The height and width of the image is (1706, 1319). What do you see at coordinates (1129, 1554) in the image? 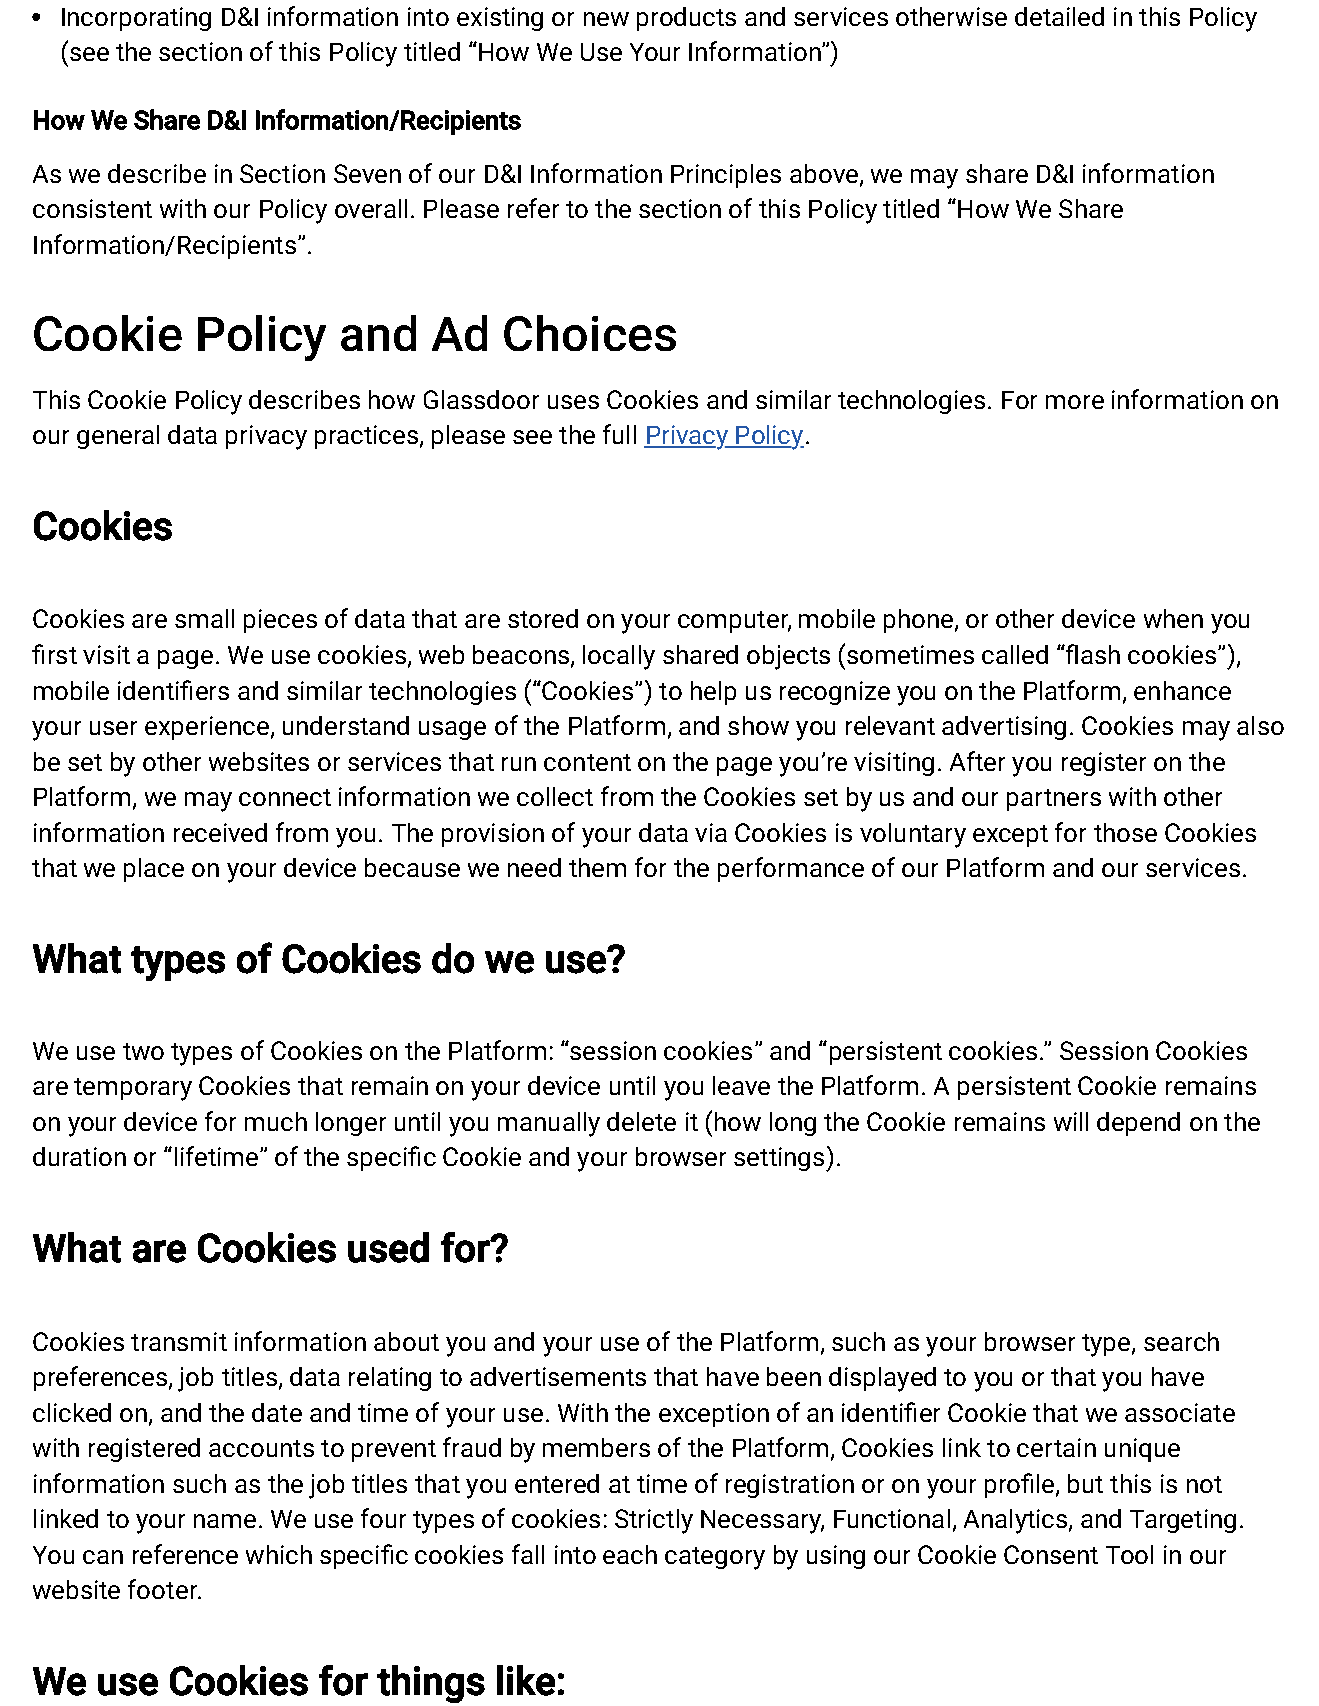
I see `Tool` at bounding box center [1129, 1554].
